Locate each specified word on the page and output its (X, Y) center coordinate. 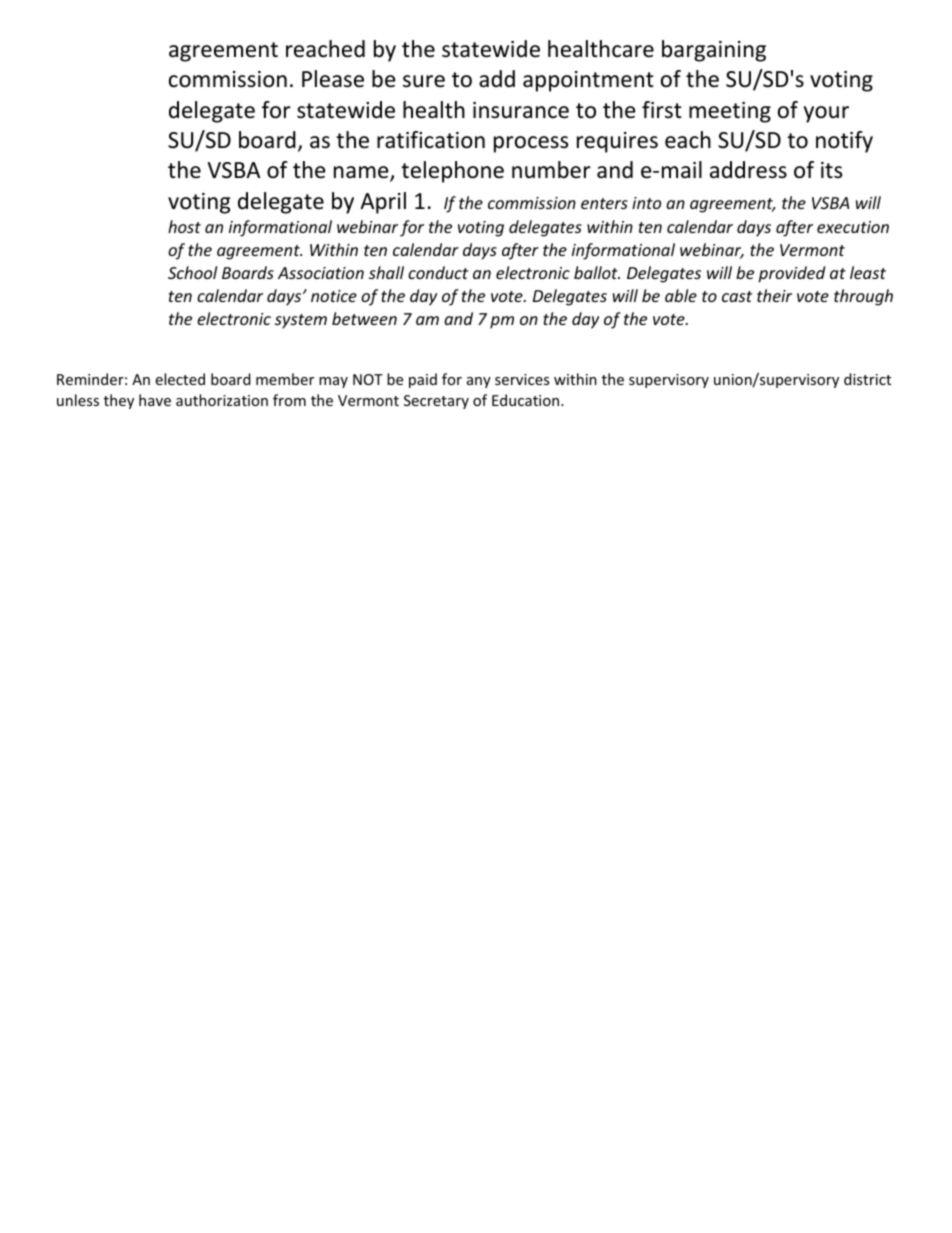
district (867, 379)
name (362, 174)
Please (333, 79)
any (479, 382)
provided (791, 274)
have (155, 400)
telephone (452, 172)
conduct (438, 272)
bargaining (714, 51)
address (748, 170)
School (192, 272)
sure (424, 81)
